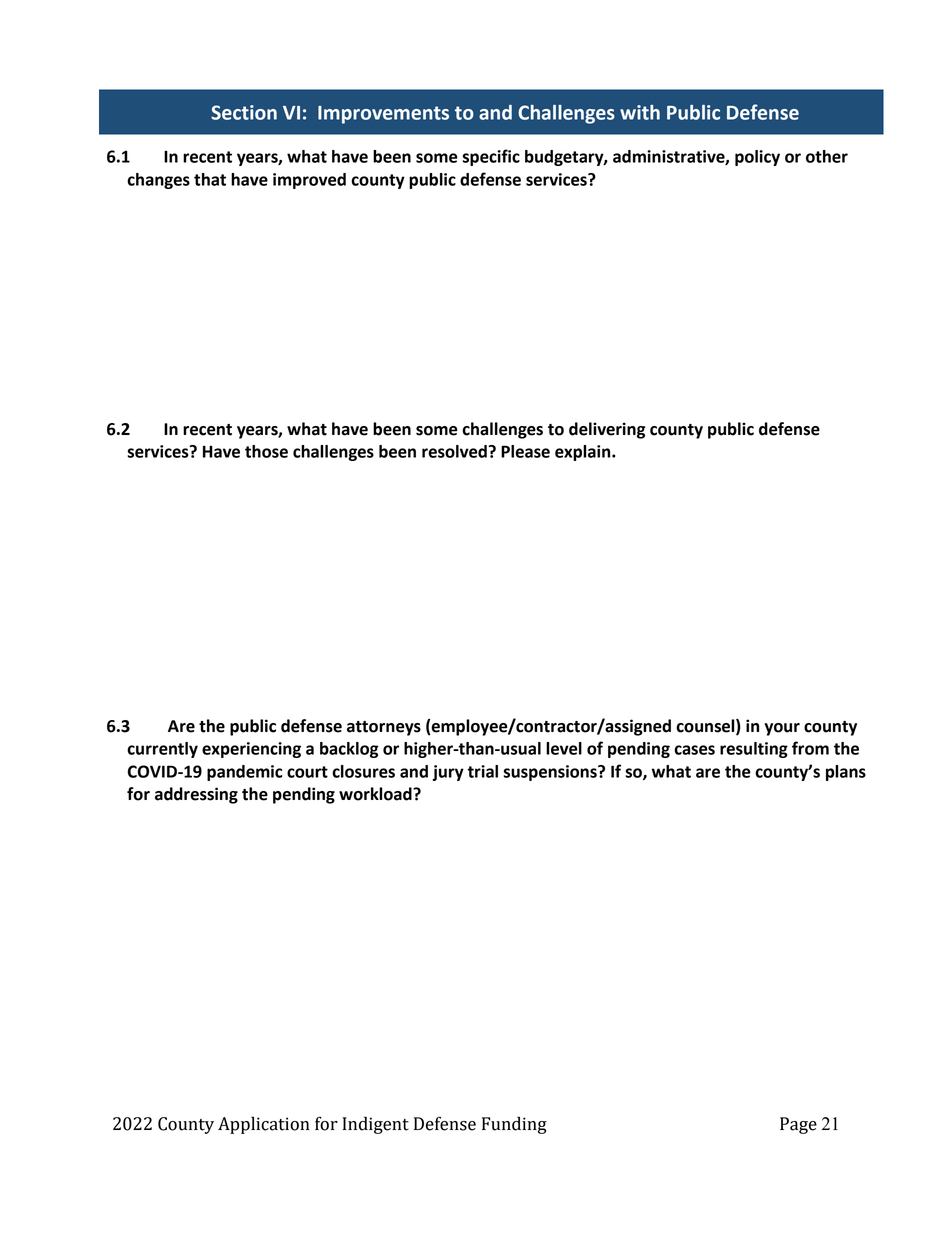  What do you see at coordinates (455, 451) in the screenshot?
I see `resolved` at bounding box center [455, 451].
